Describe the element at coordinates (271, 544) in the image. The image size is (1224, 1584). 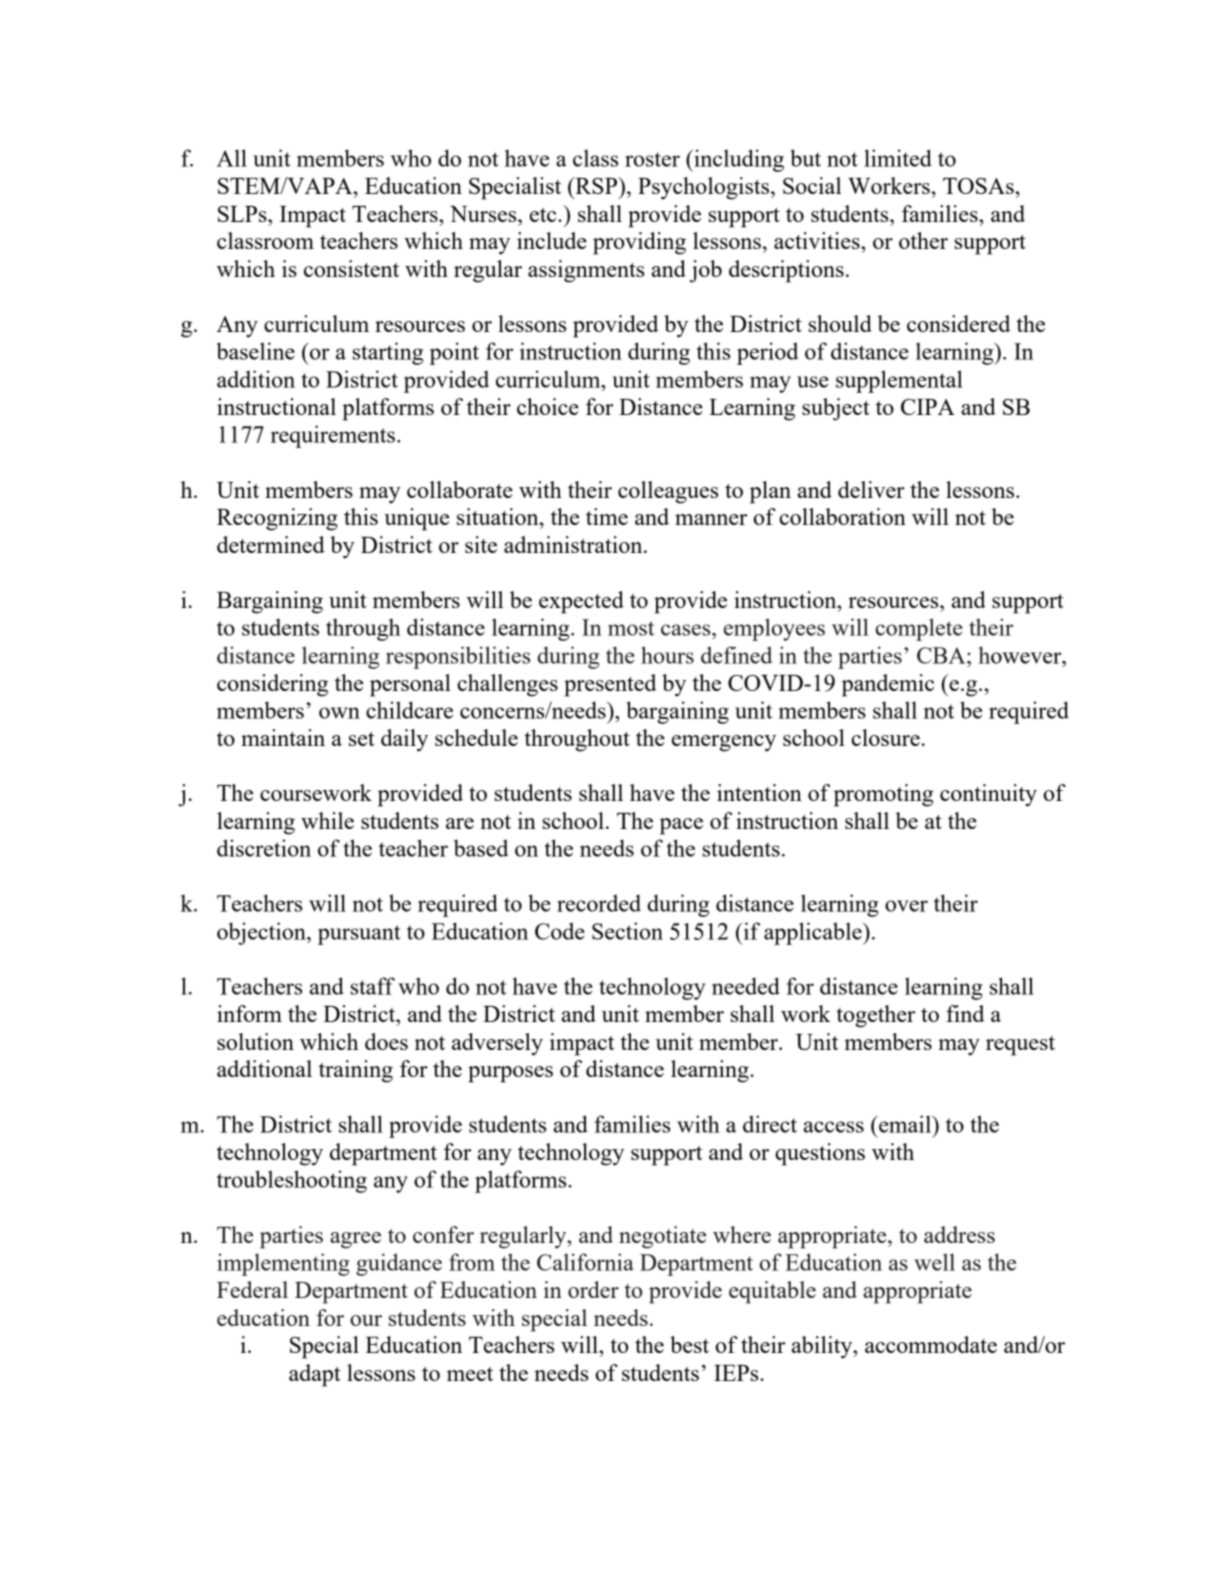
I see `determined` at that location.
